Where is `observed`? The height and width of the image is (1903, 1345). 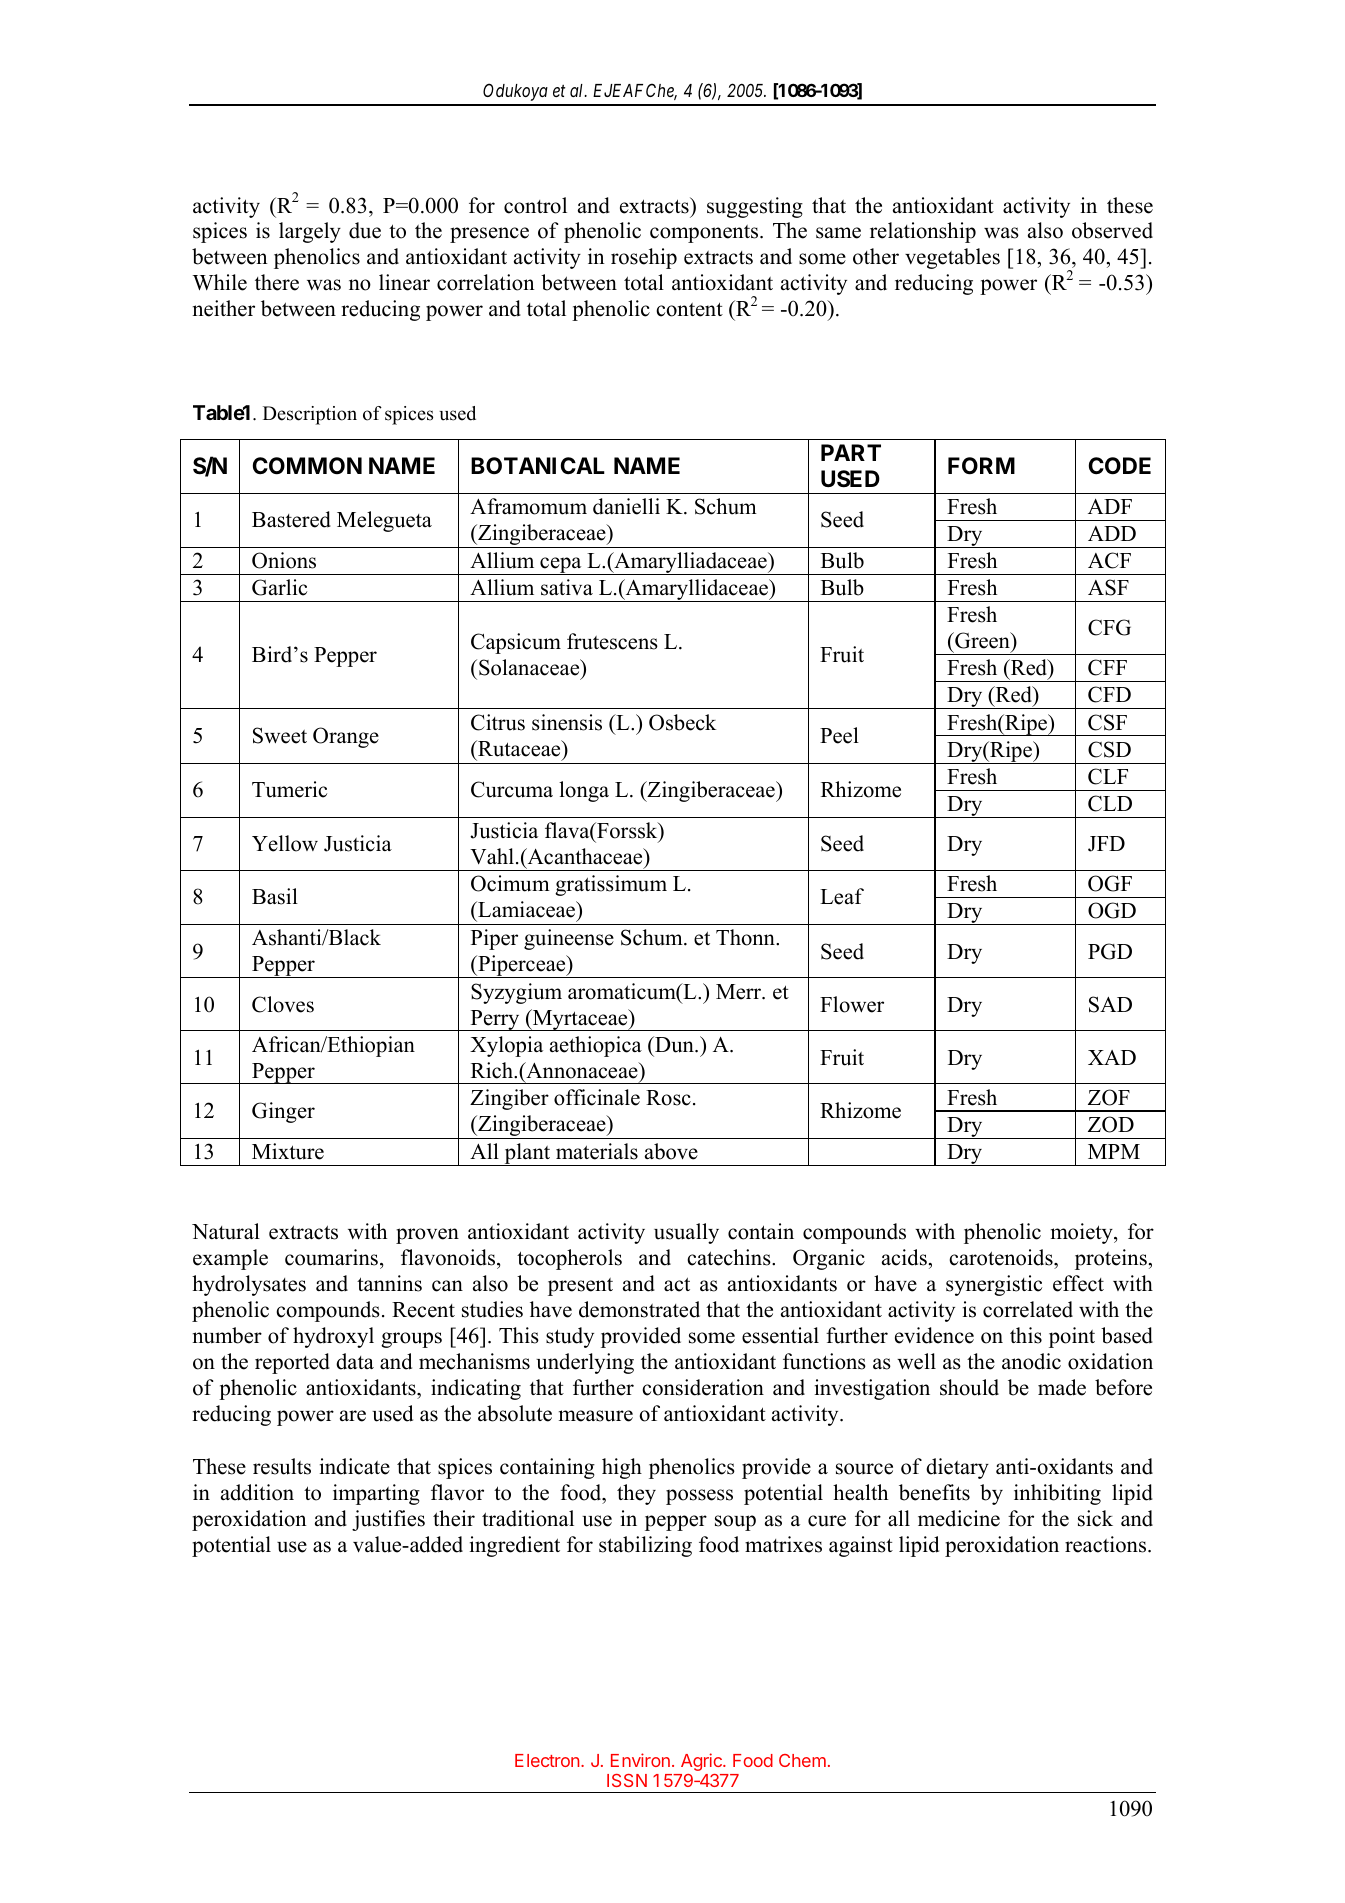
observed is located at coordinates (1112, 230).
